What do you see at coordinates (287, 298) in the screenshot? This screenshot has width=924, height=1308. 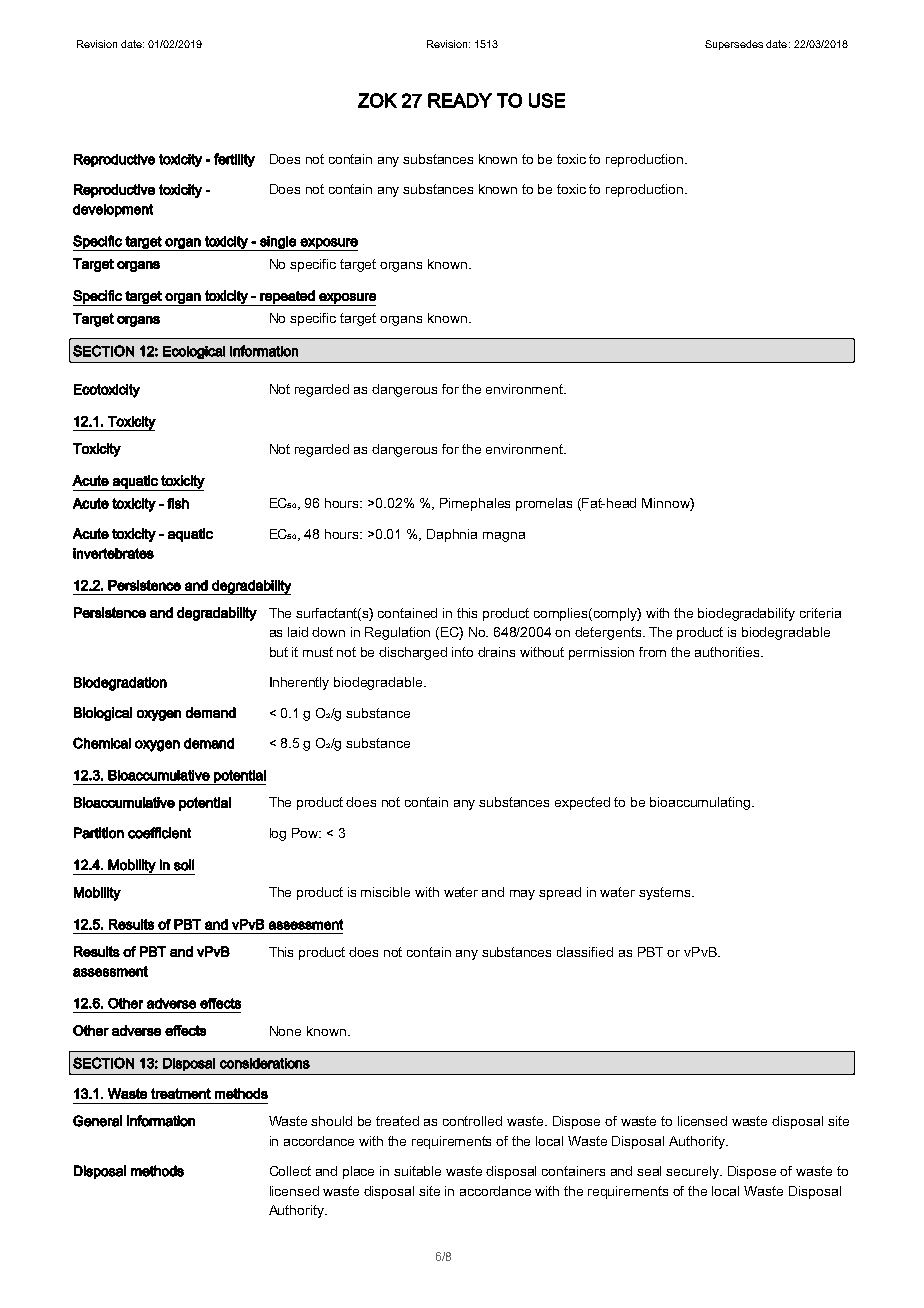 I see `repeated` at bounding box center [287, 298].
